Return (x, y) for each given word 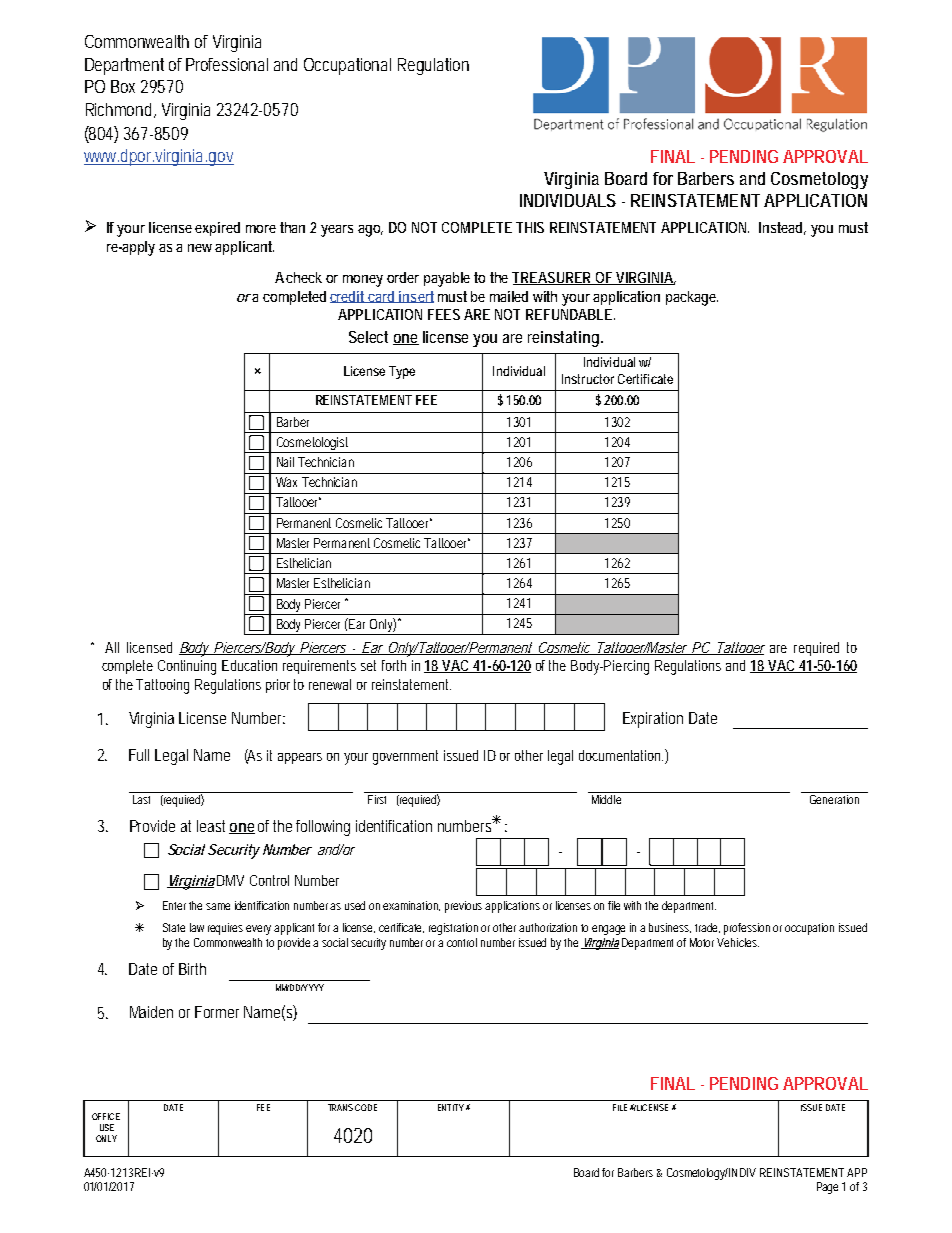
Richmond (120, 110)
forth (394, 665)
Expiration (653, 720)
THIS (530, 227)
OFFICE (106, 1116)
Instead (782, 228)
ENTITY (451, 1107)
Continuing (187, 667)
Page (827, 1188)
